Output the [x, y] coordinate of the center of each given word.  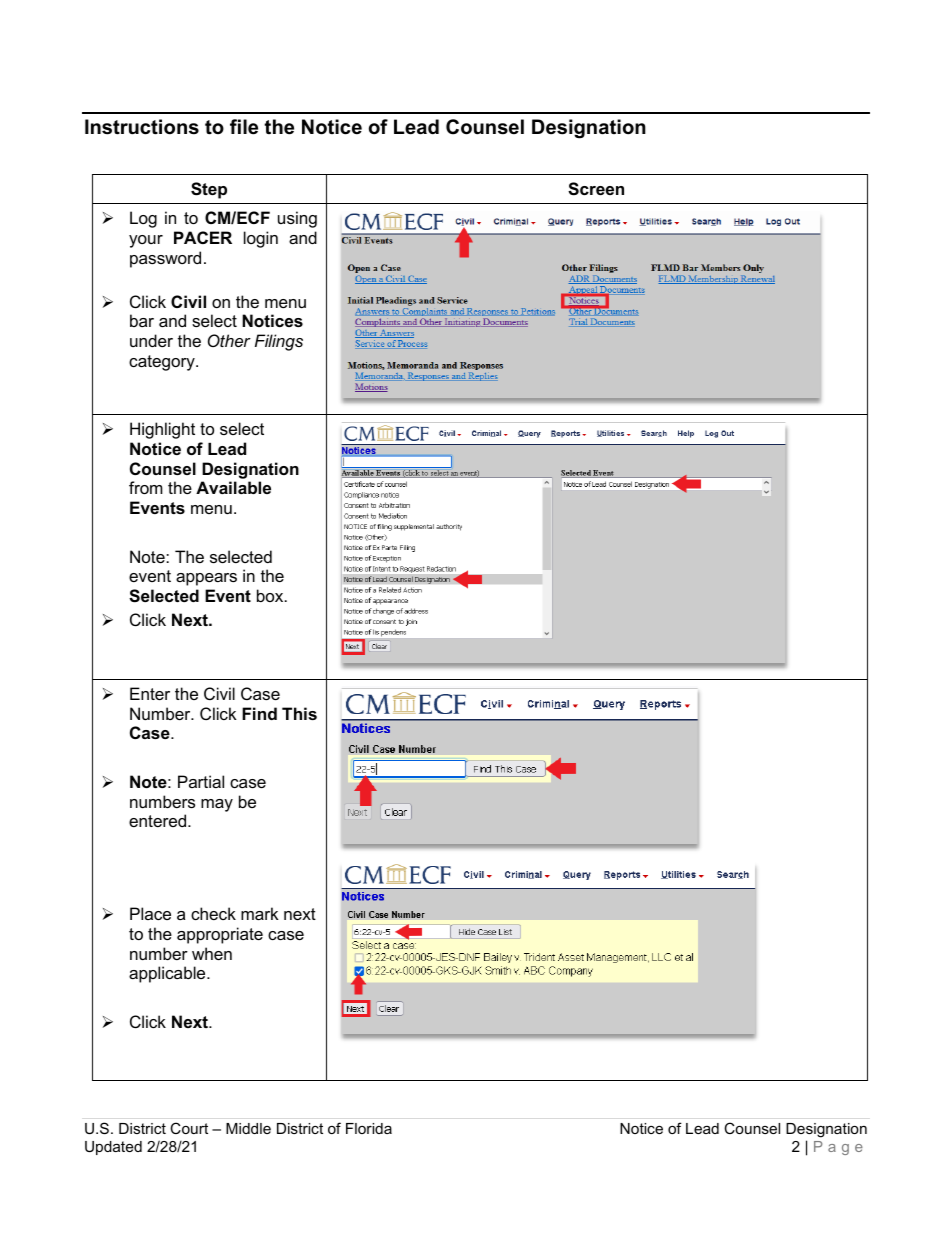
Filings [279, 342]
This [299, 713]
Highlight [162, 430]
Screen [596, 189]
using [297, 219]
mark [260, 913]
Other [229, 340]
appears [206, 579]
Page [838, 1148]
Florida [369, 1128]
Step [209, 190]
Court [189, 1128]
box [271, 595]
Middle [248, 1128]
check [213, 913]
